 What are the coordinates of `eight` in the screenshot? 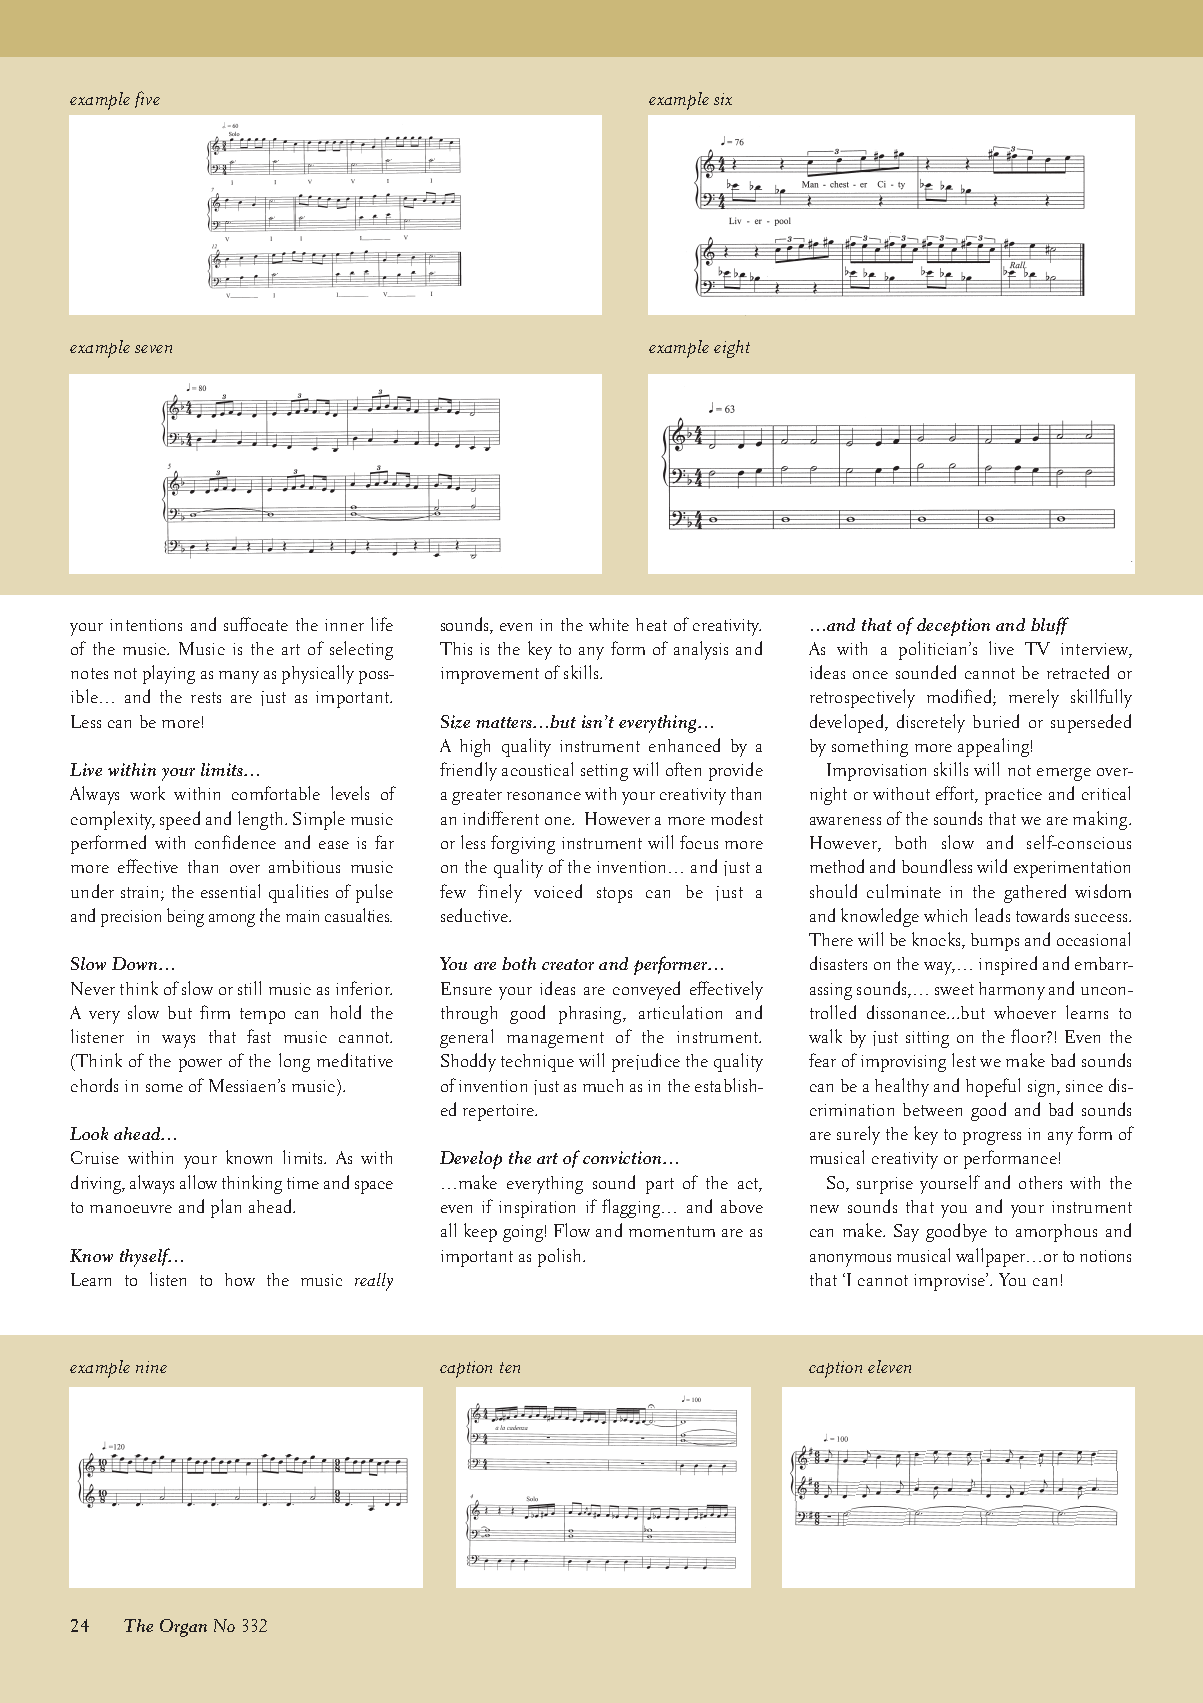 It's located at (732, 349).
